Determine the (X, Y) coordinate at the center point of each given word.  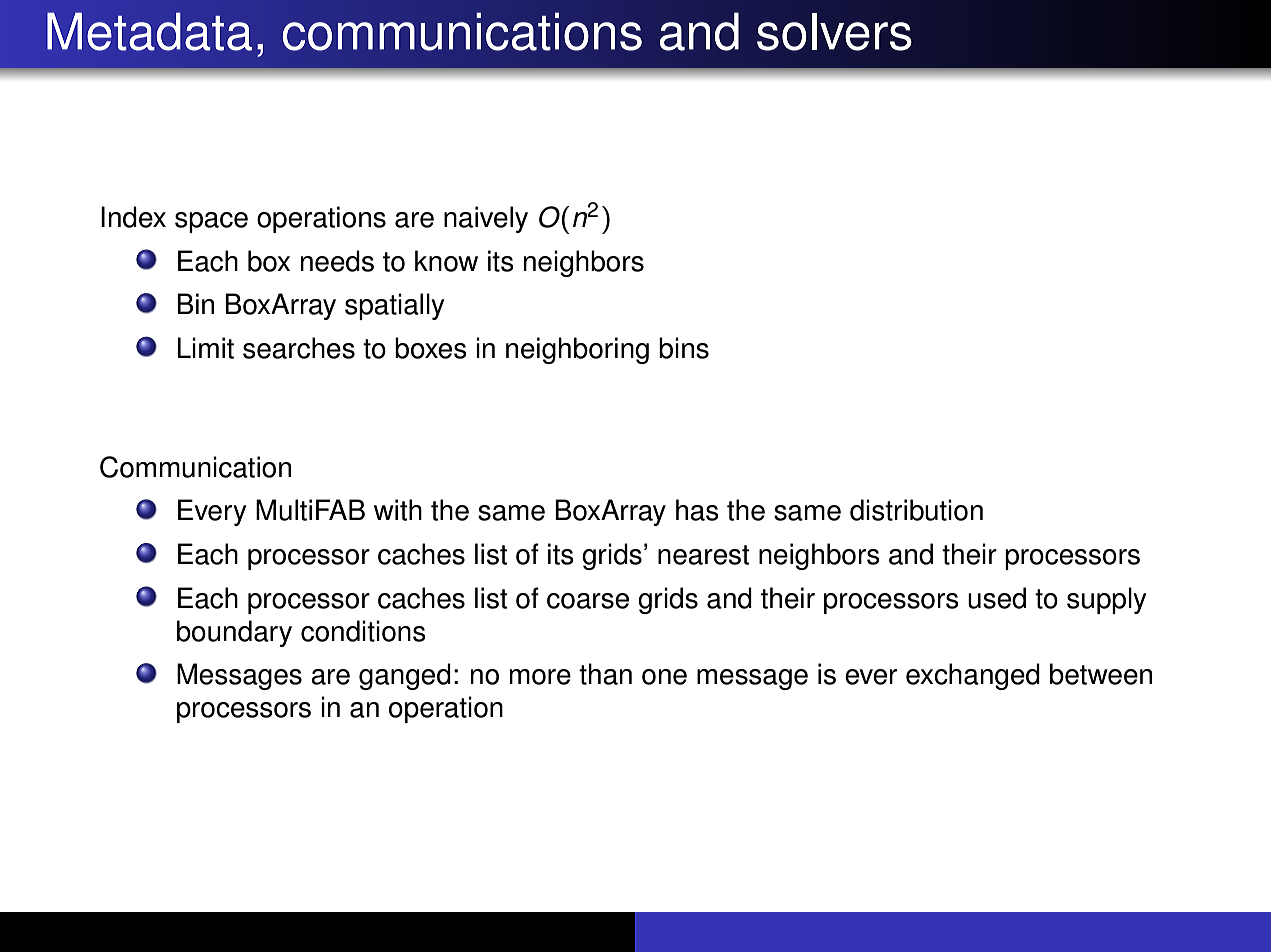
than (605, 674)
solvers (834, 32)
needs (337, 261)
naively (486, 219)
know (446, 261)
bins (684, 348)
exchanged (973, 676)
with (398, 510)
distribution (916, 510)
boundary (234, 633)
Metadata (149, 31)
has (697, 510)
